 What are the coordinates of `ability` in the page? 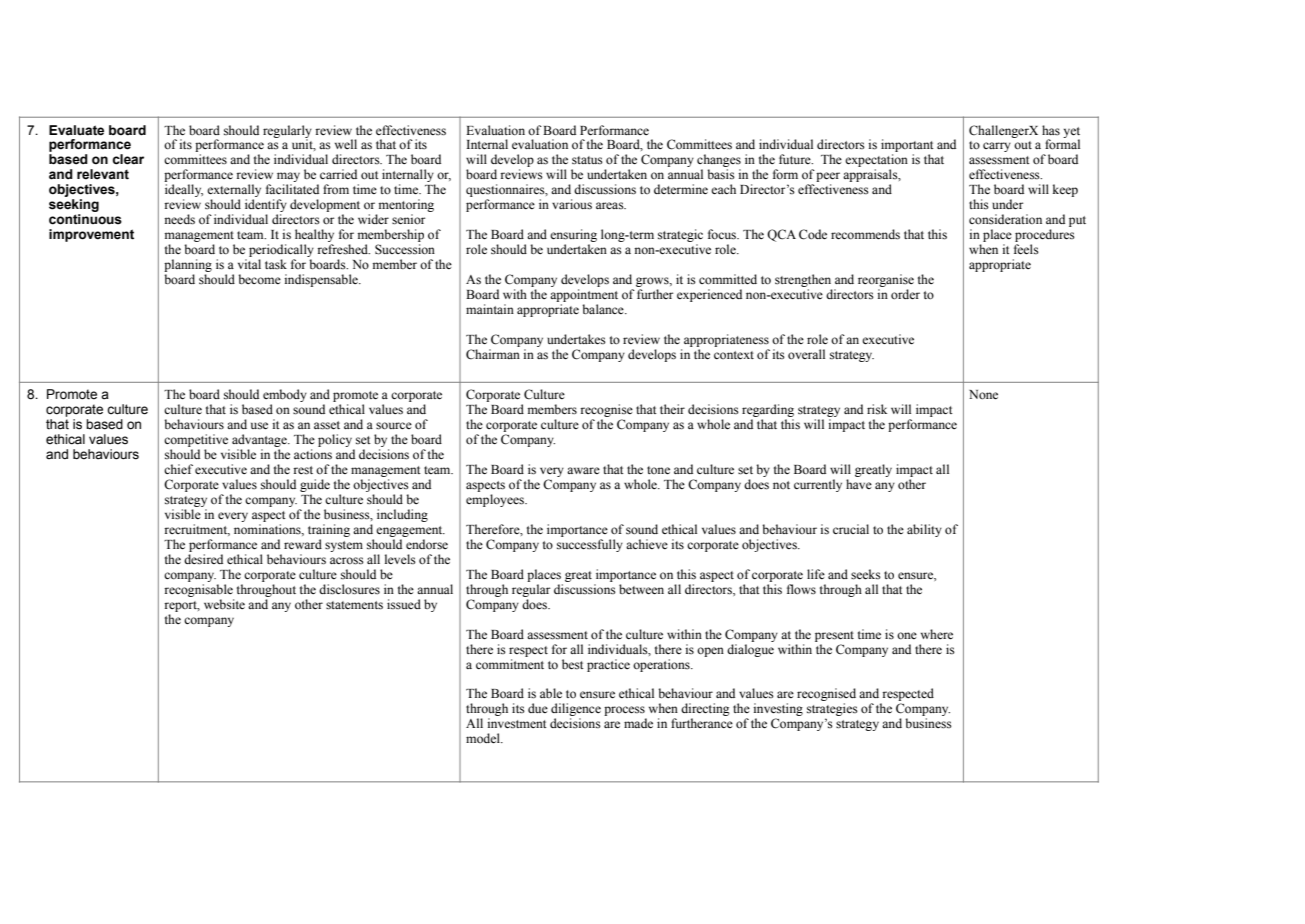 It's located at (924, 530).
